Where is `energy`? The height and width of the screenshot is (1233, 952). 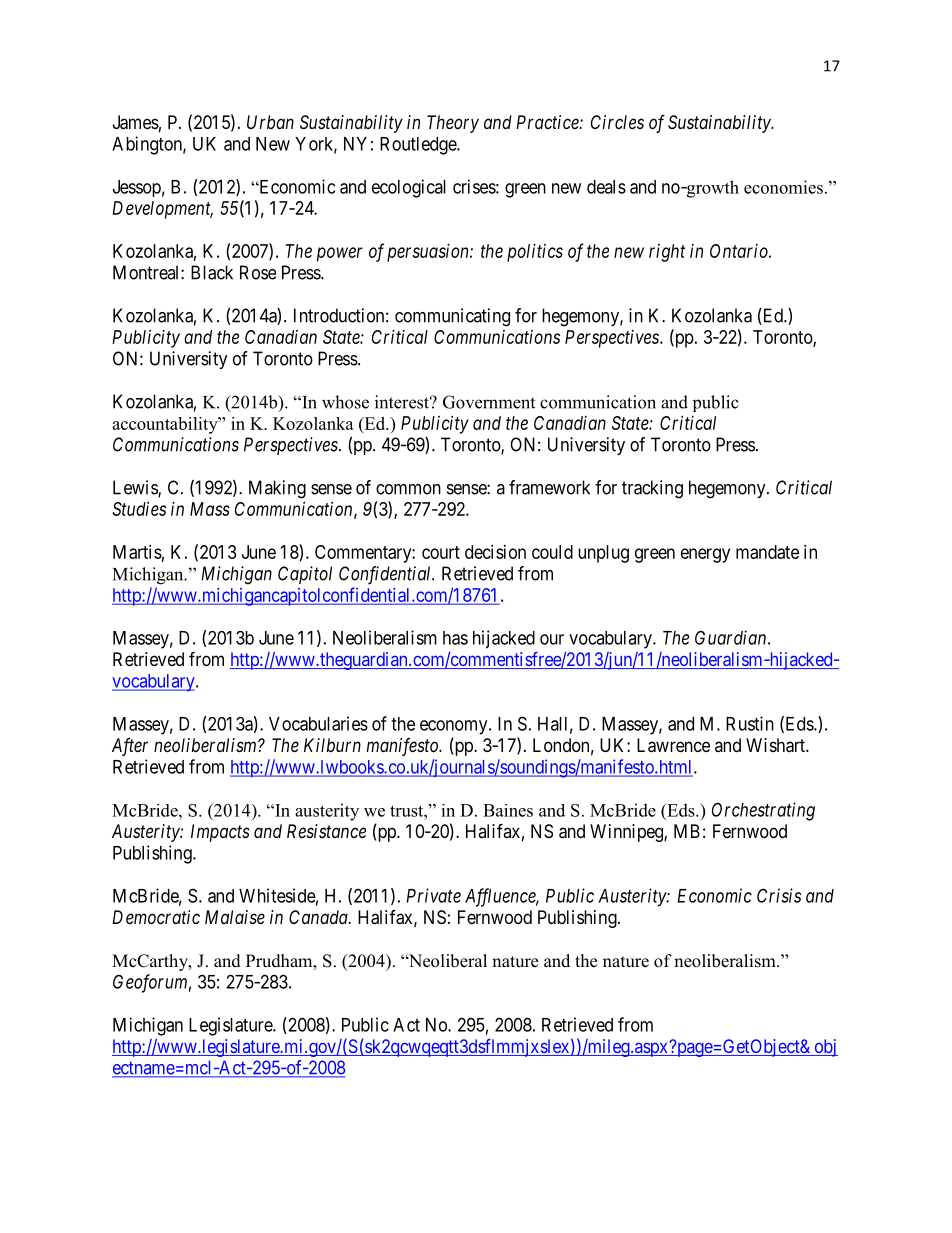
energy is located at coordinates (705, 555).
